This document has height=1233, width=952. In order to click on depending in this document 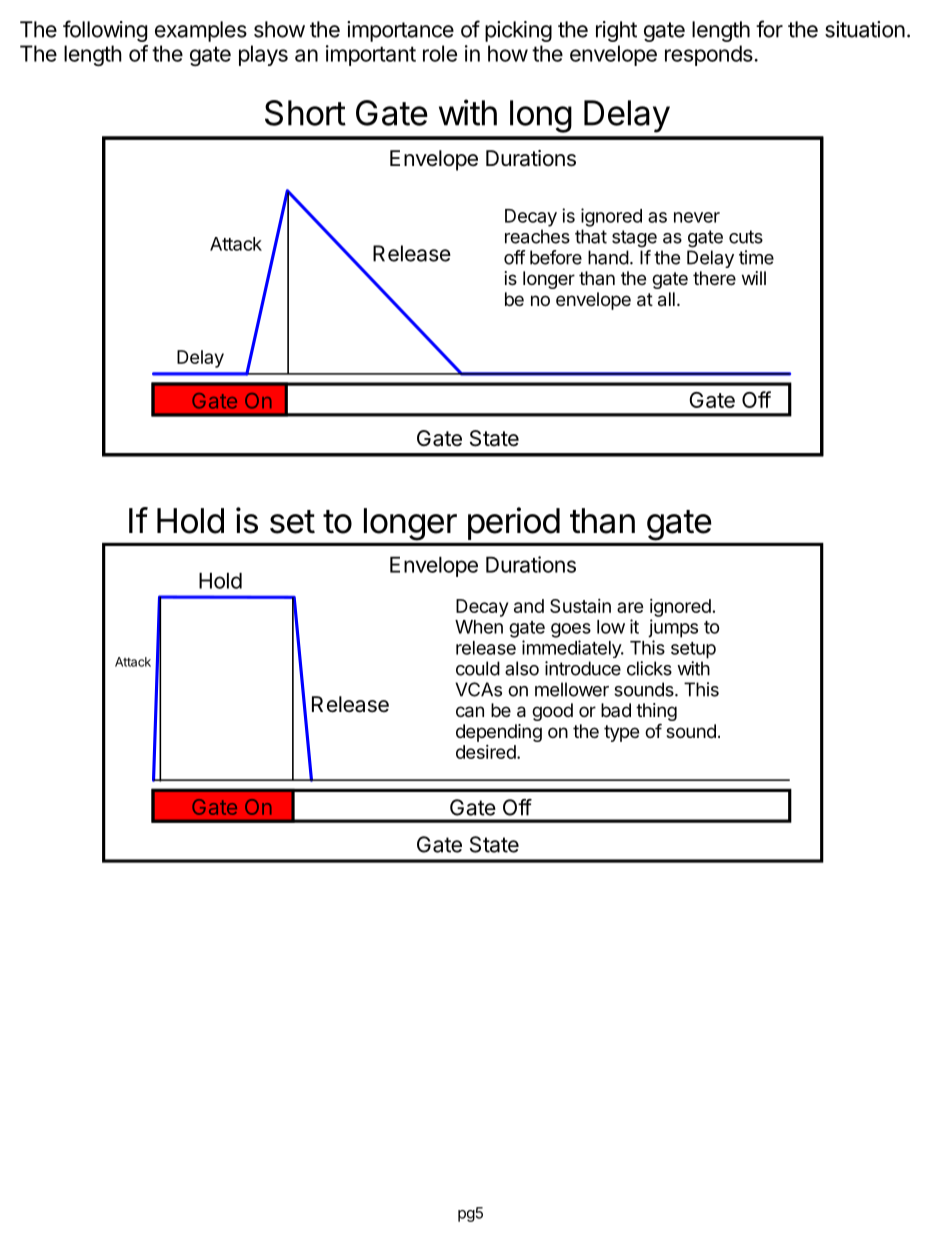, I will do `click(499, 733)`.
